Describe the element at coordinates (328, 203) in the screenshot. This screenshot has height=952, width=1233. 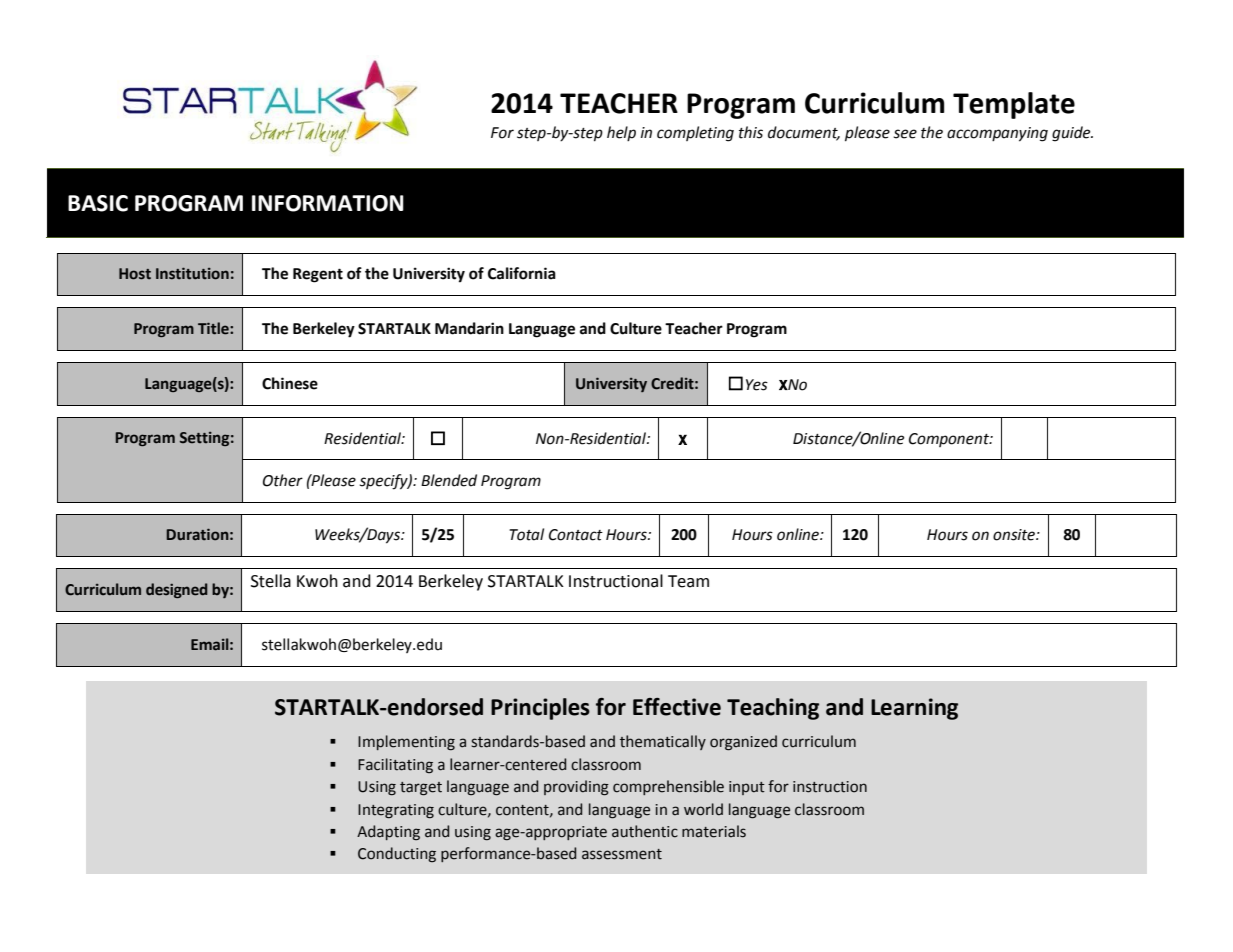
I see `INFORMATION` at that location.
